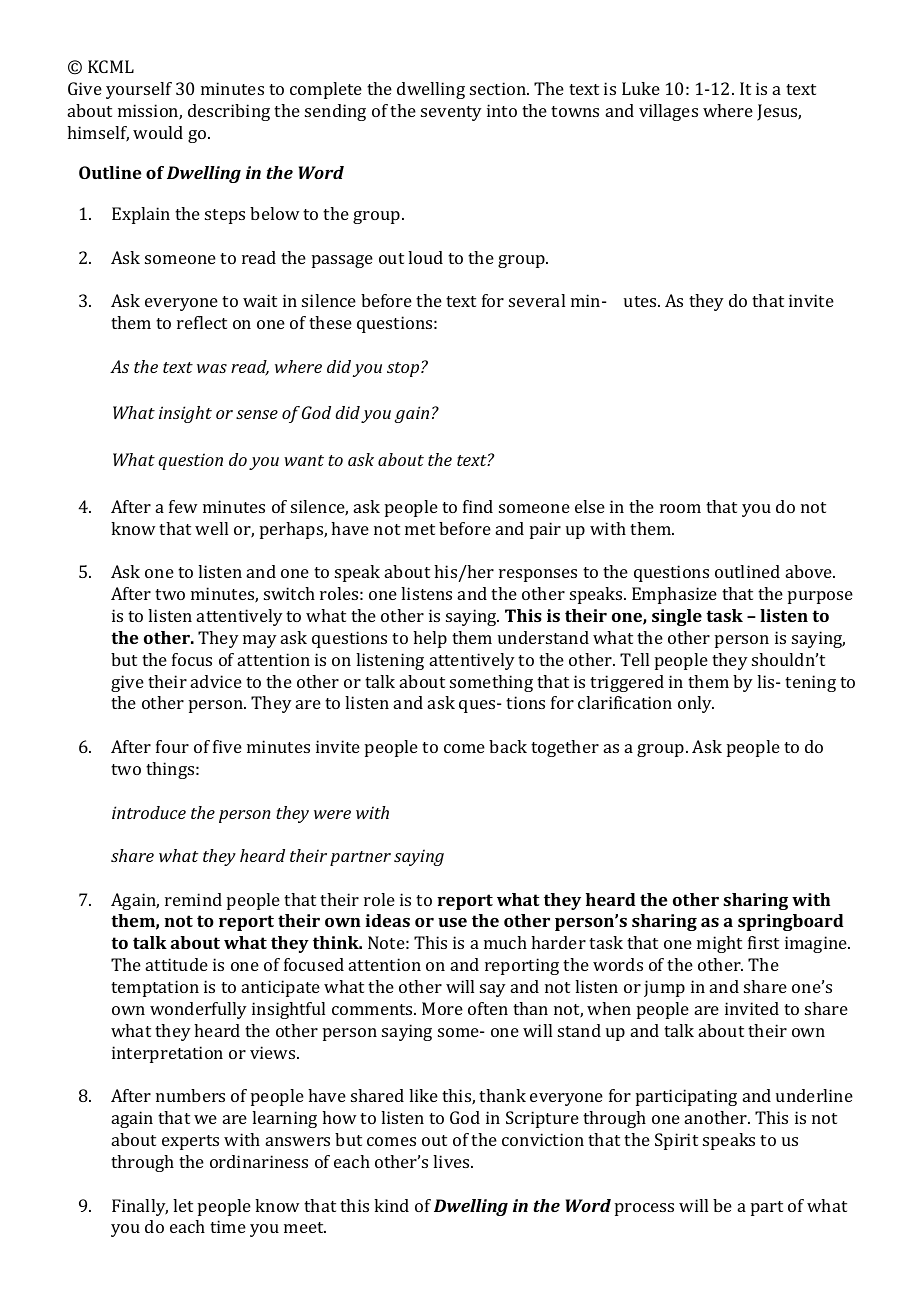  Describe the element at coordinates (668, 112) in the screenshot. I see `villages` at that location.
